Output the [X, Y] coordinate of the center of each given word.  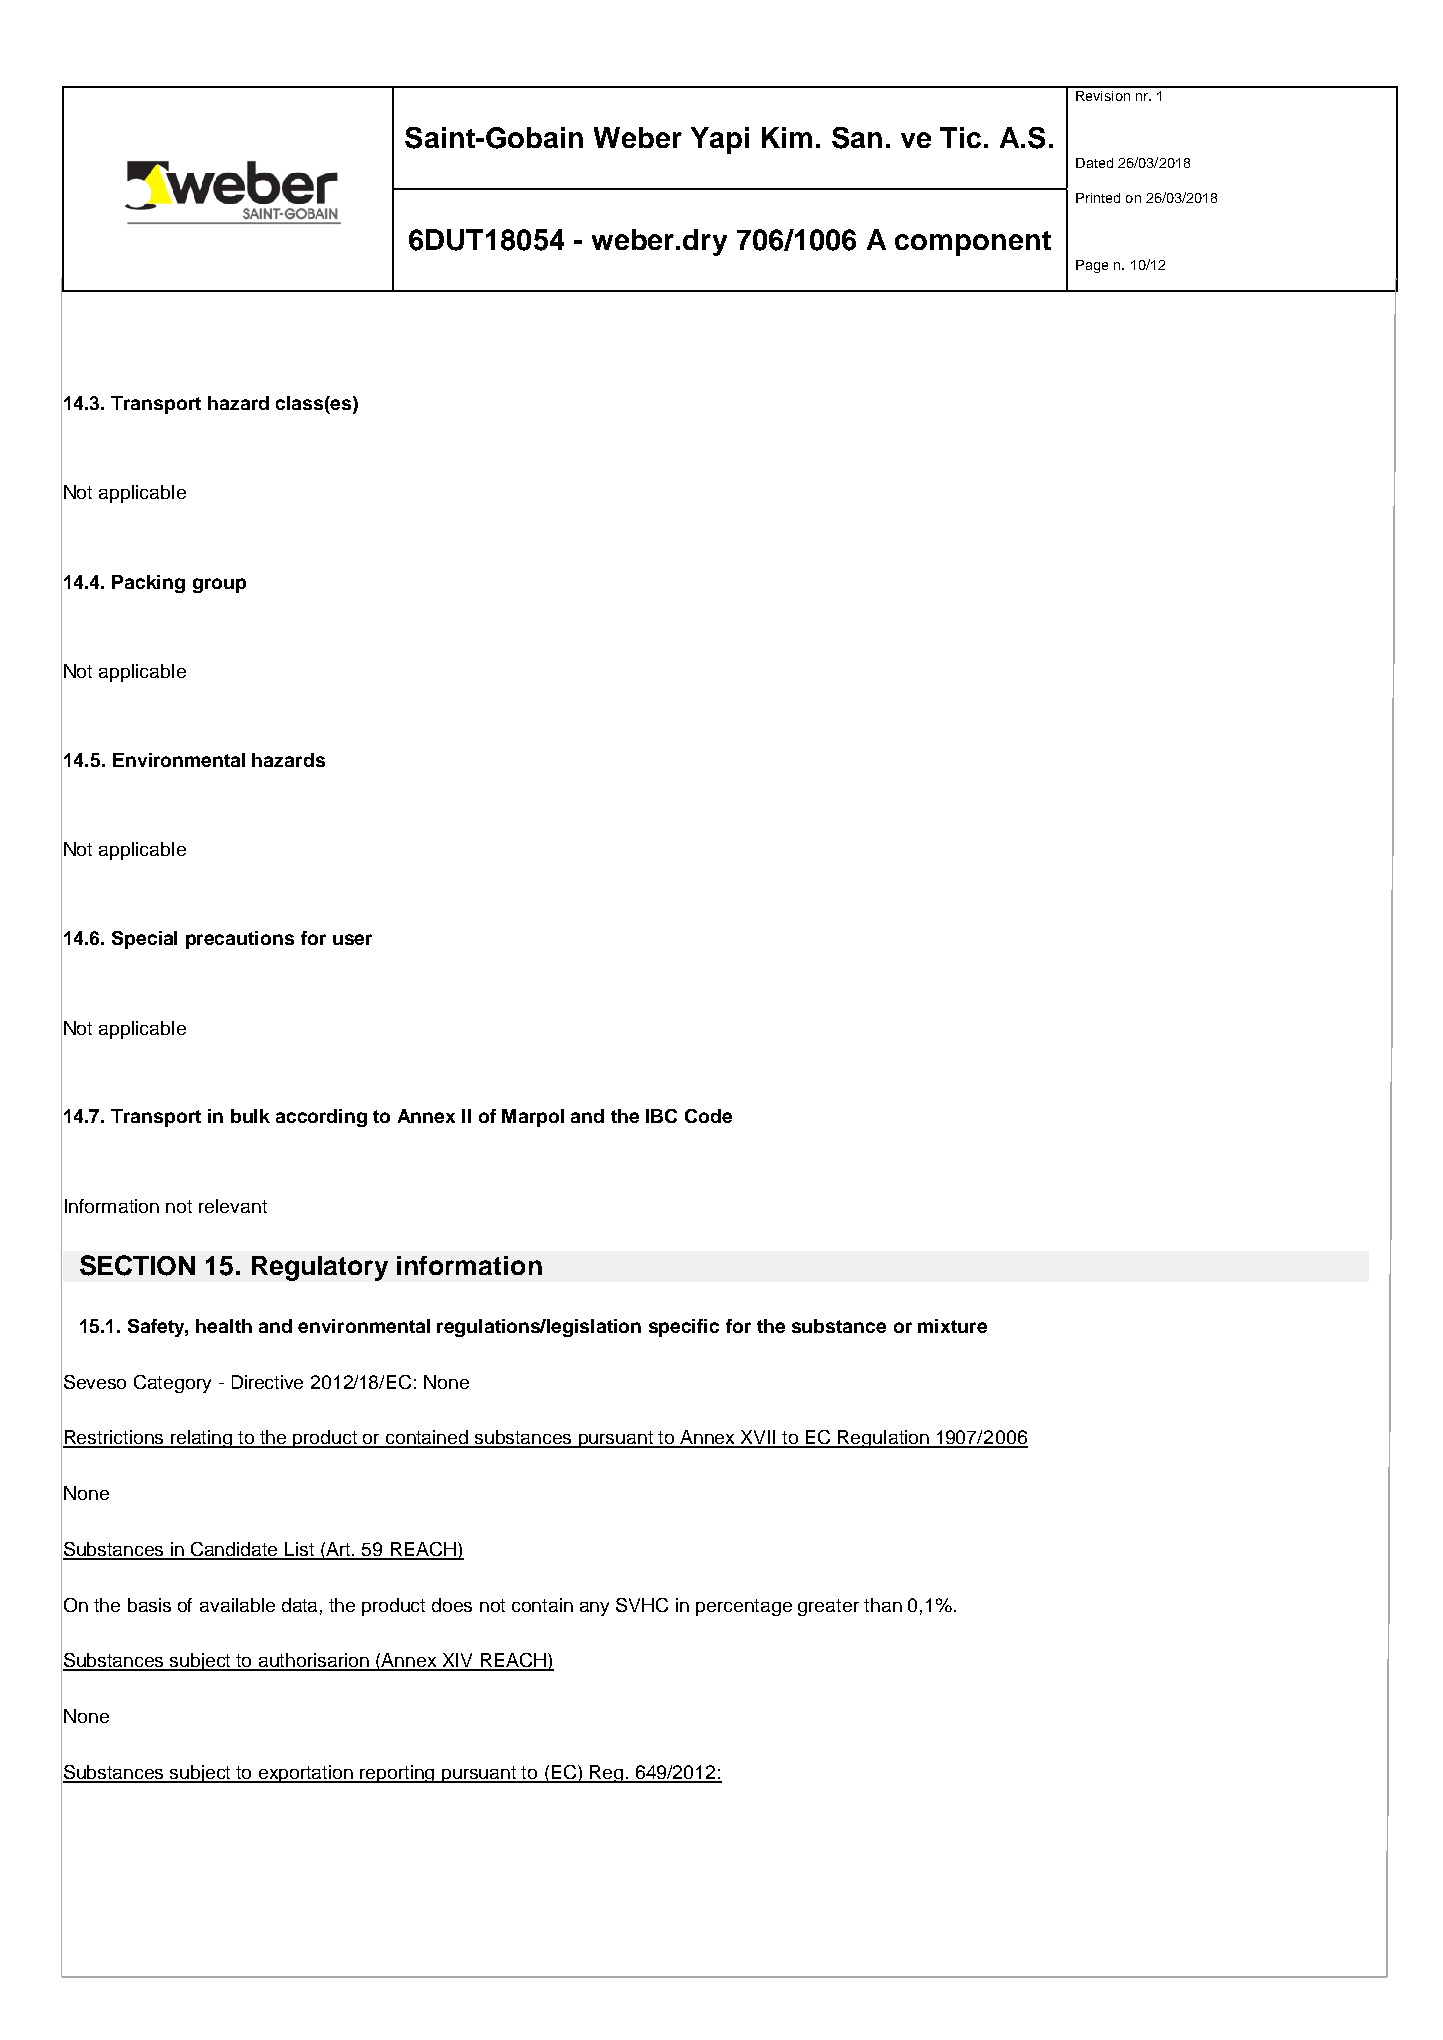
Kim [787, 137]
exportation [306, 1774]
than [883, 1605]
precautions [240, 940]
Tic [960, 137]
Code [708, 1116]
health [224, 1326]
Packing [148, 584]
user [352, 939]
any [594, 1609]
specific [684, 1328]
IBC [661, 1116]
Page [1092, 266]
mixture [952, 1326]
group [219, 585]
